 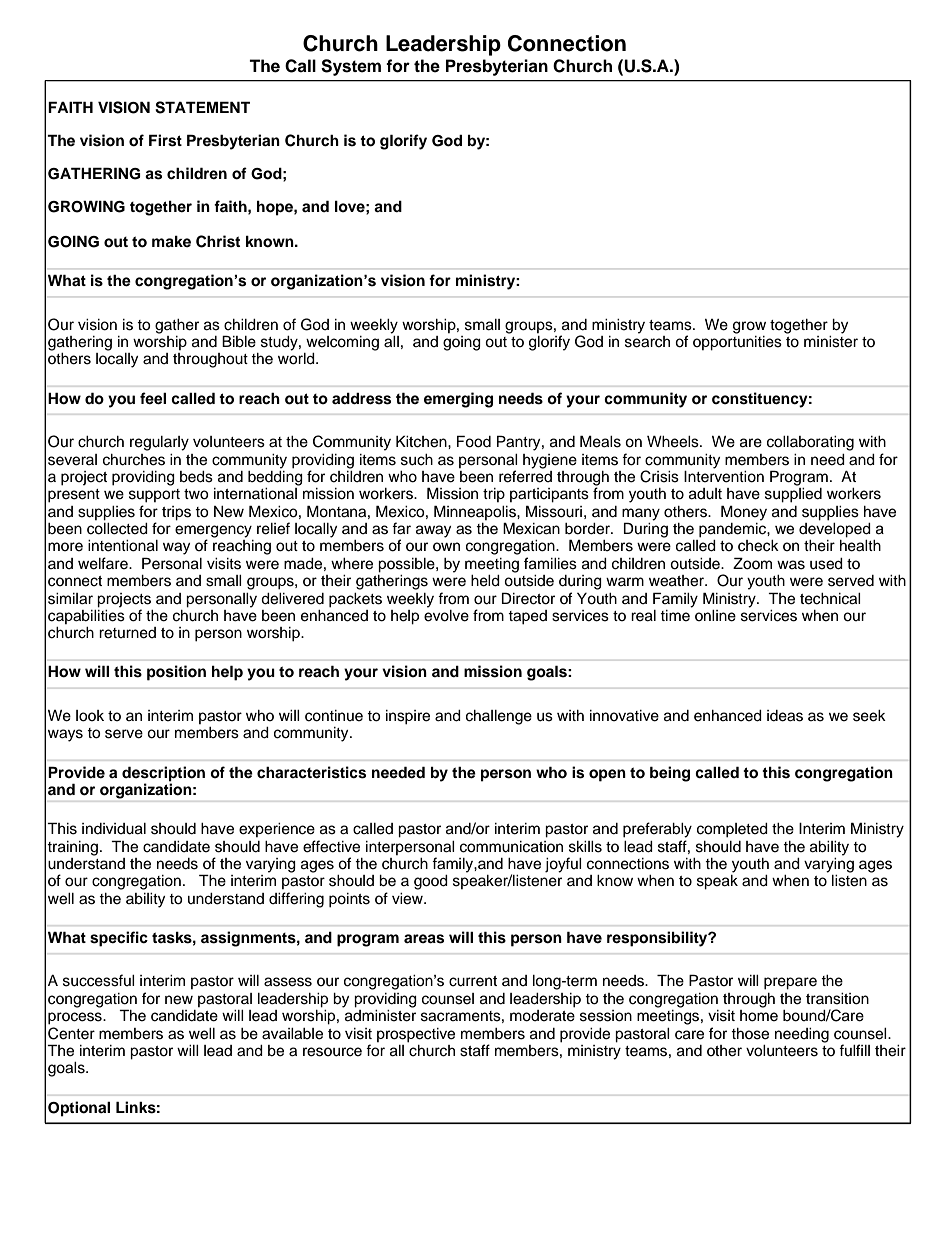 What do you see at coordinates (79, 1109) in the screenshot?
I see `Optional` at bounding box center [79, 1109].
